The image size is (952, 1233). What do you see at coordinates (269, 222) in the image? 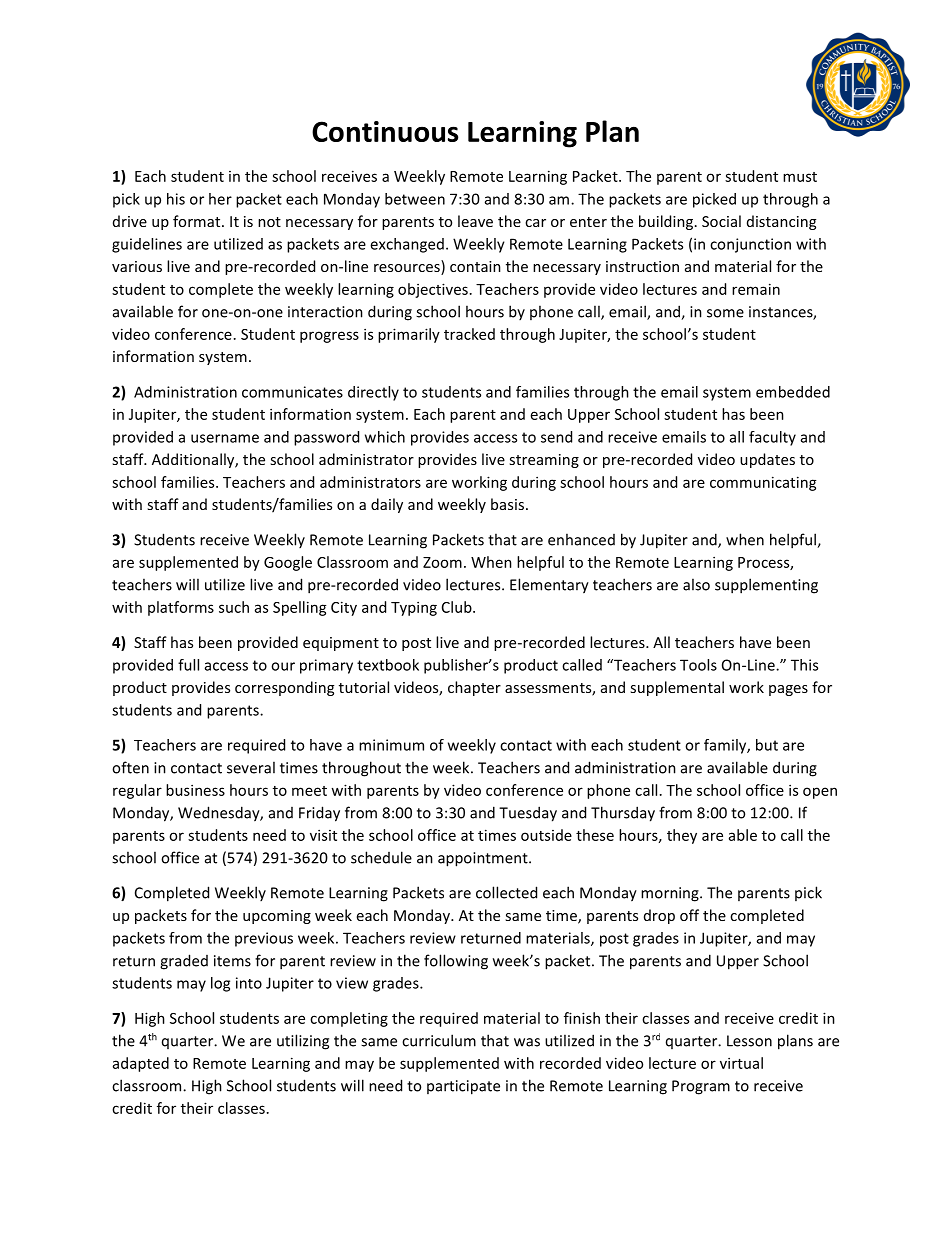
I see `not` at bounding box center [269, 222].
